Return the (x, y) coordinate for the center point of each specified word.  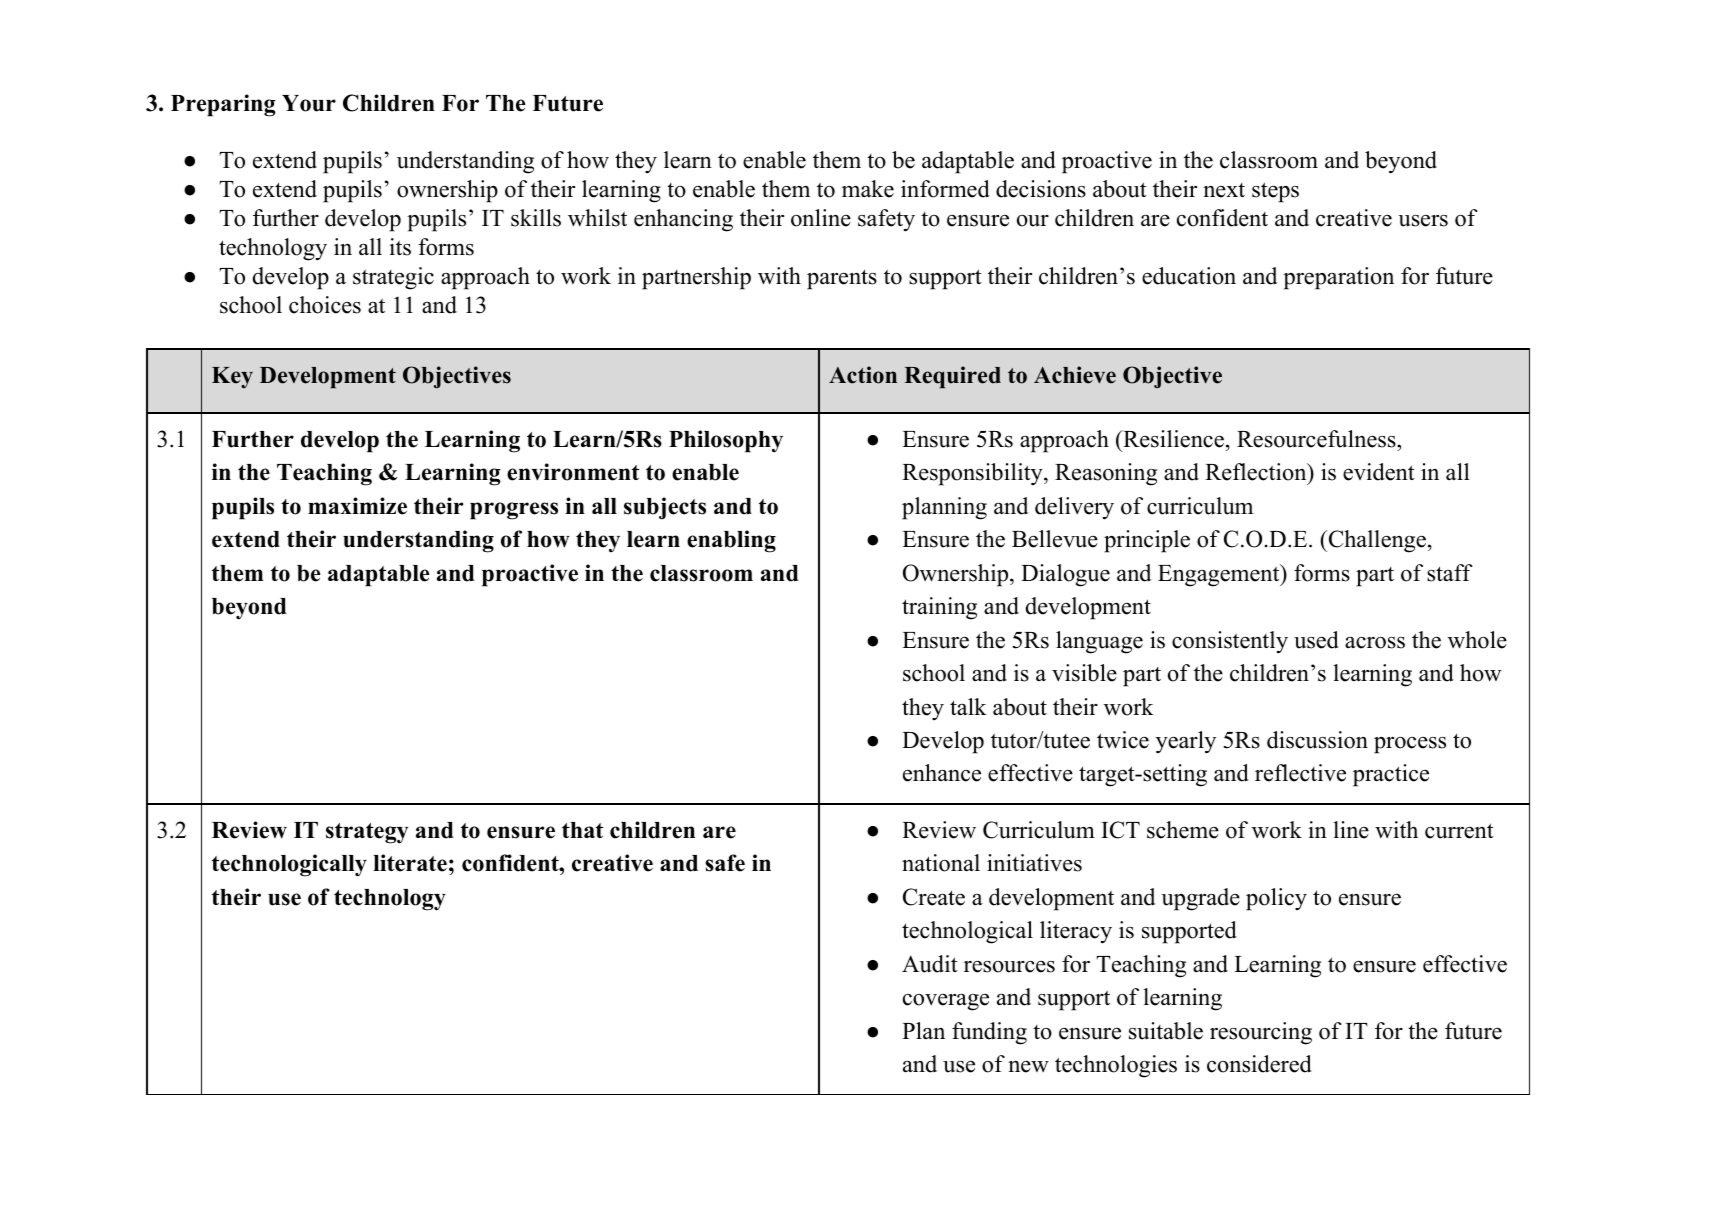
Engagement (1220, 575)
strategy (367, 833)
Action (863, 375)
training (939, 608)
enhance (942, 773)
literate (410, 863)
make (868, 189)
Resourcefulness (1316, 439)
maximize (357, 506)
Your (309, 103)
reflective (1300, 773)
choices (325, 305)
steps (1275, 192)
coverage (946, 1002)
